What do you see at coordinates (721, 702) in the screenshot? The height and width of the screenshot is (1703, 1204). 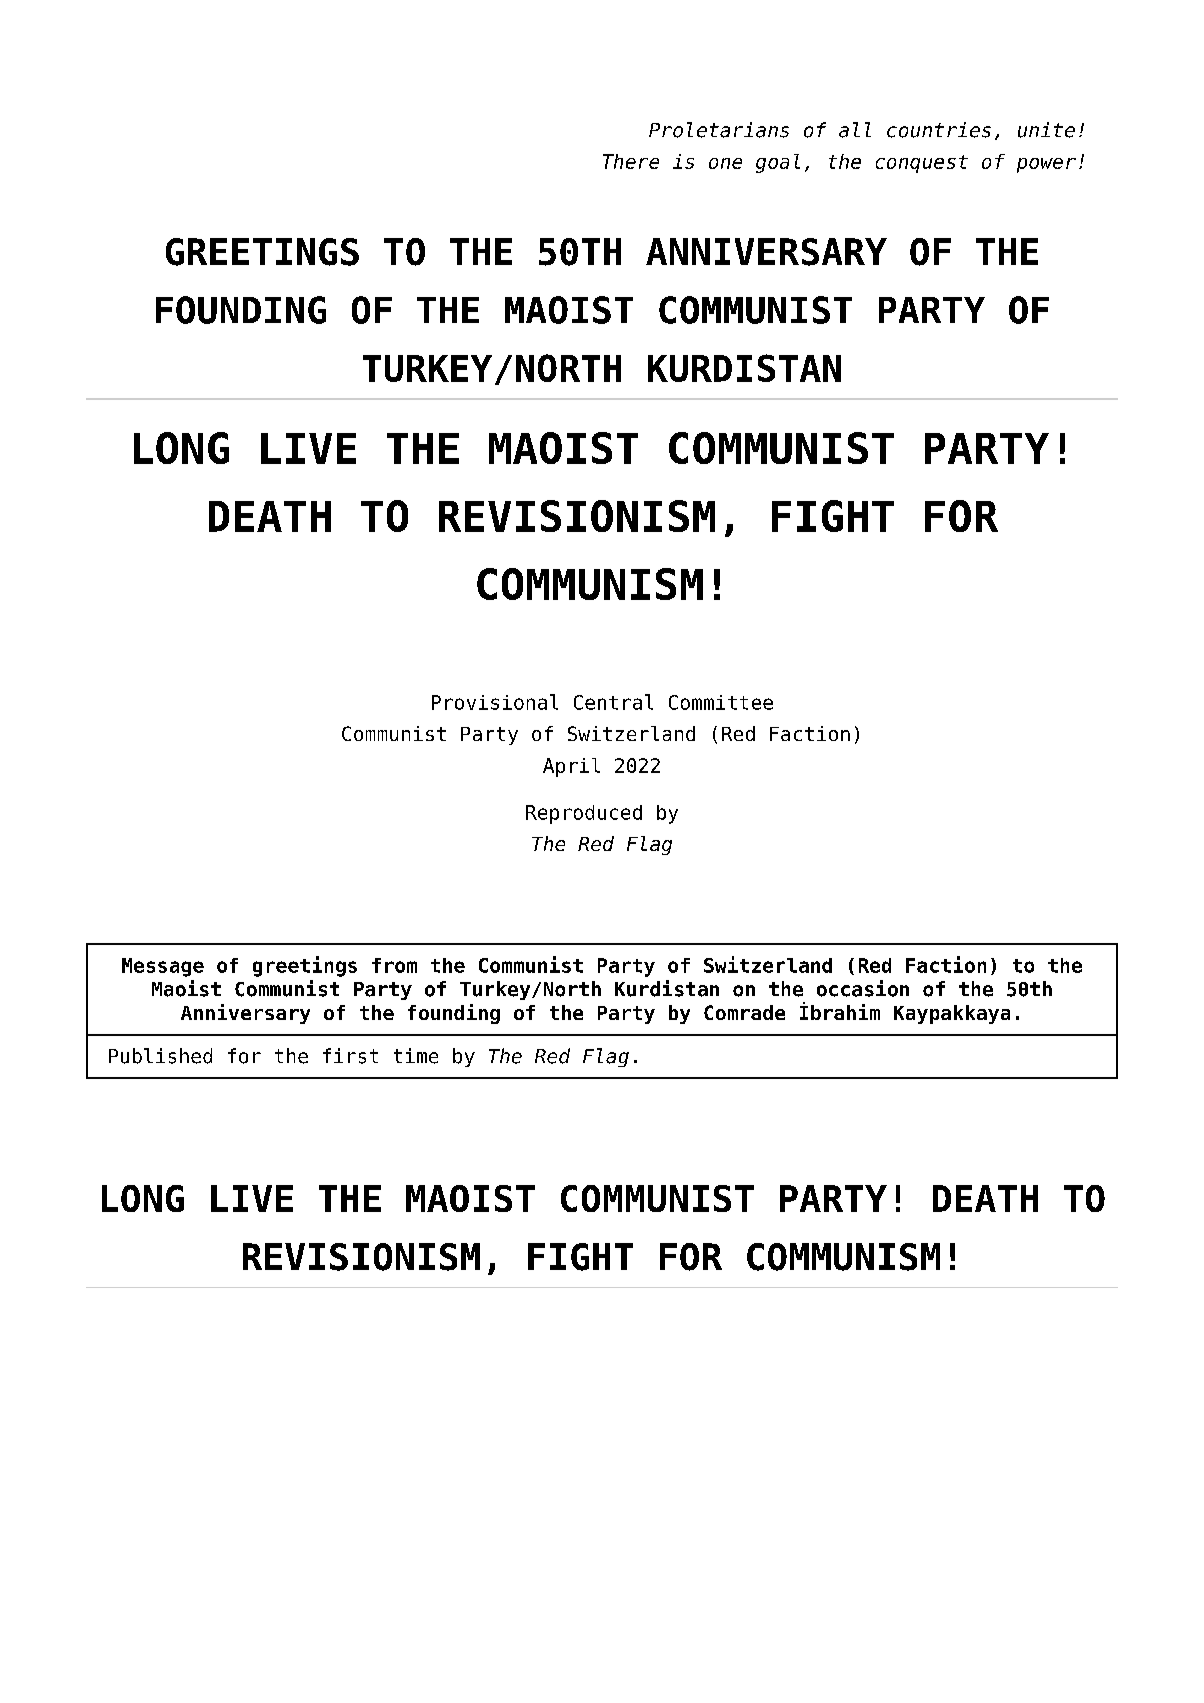 I see `Committee` at bounding box center [721, 702].
